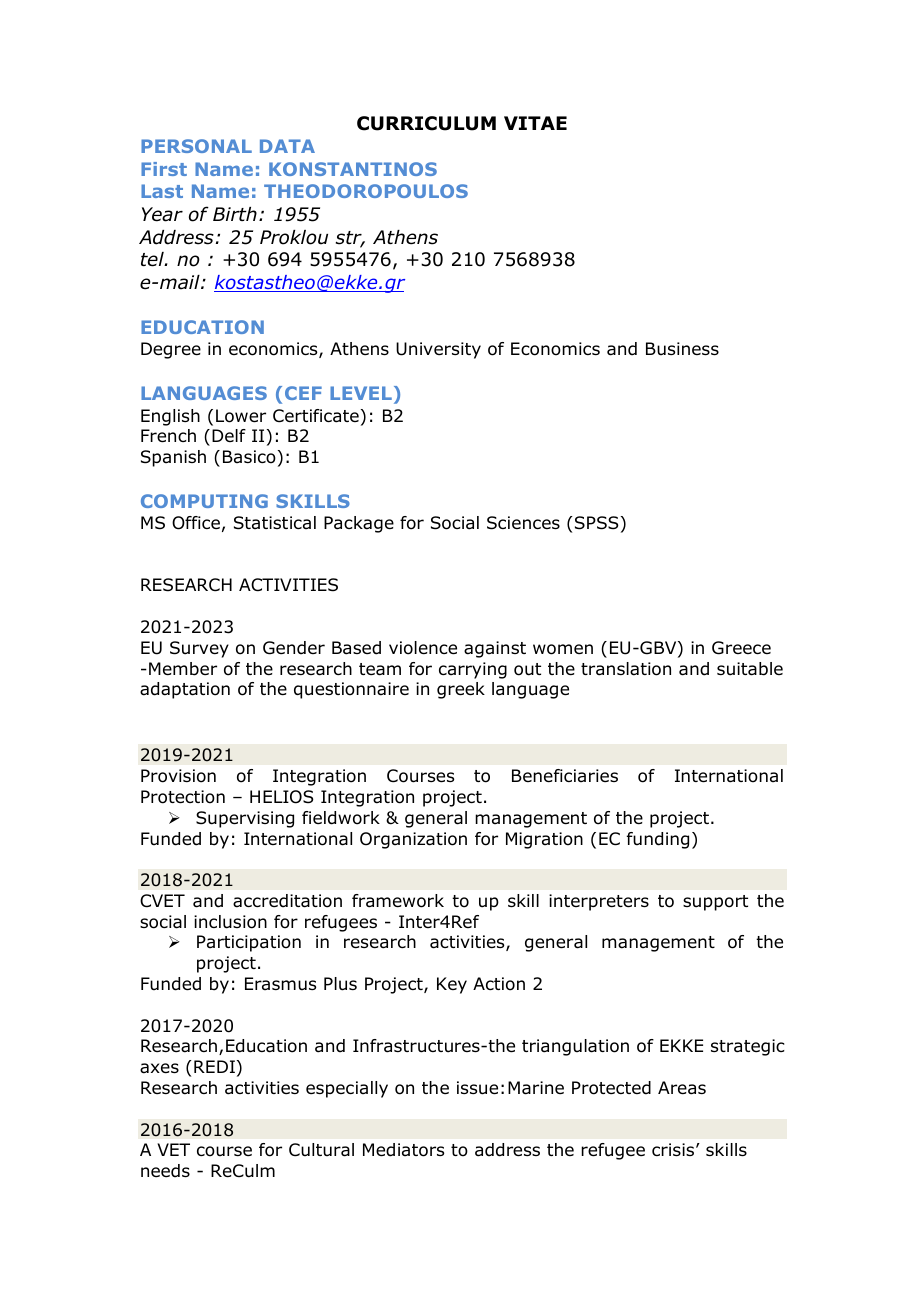  I want to click on funding, so click(658, 840).
